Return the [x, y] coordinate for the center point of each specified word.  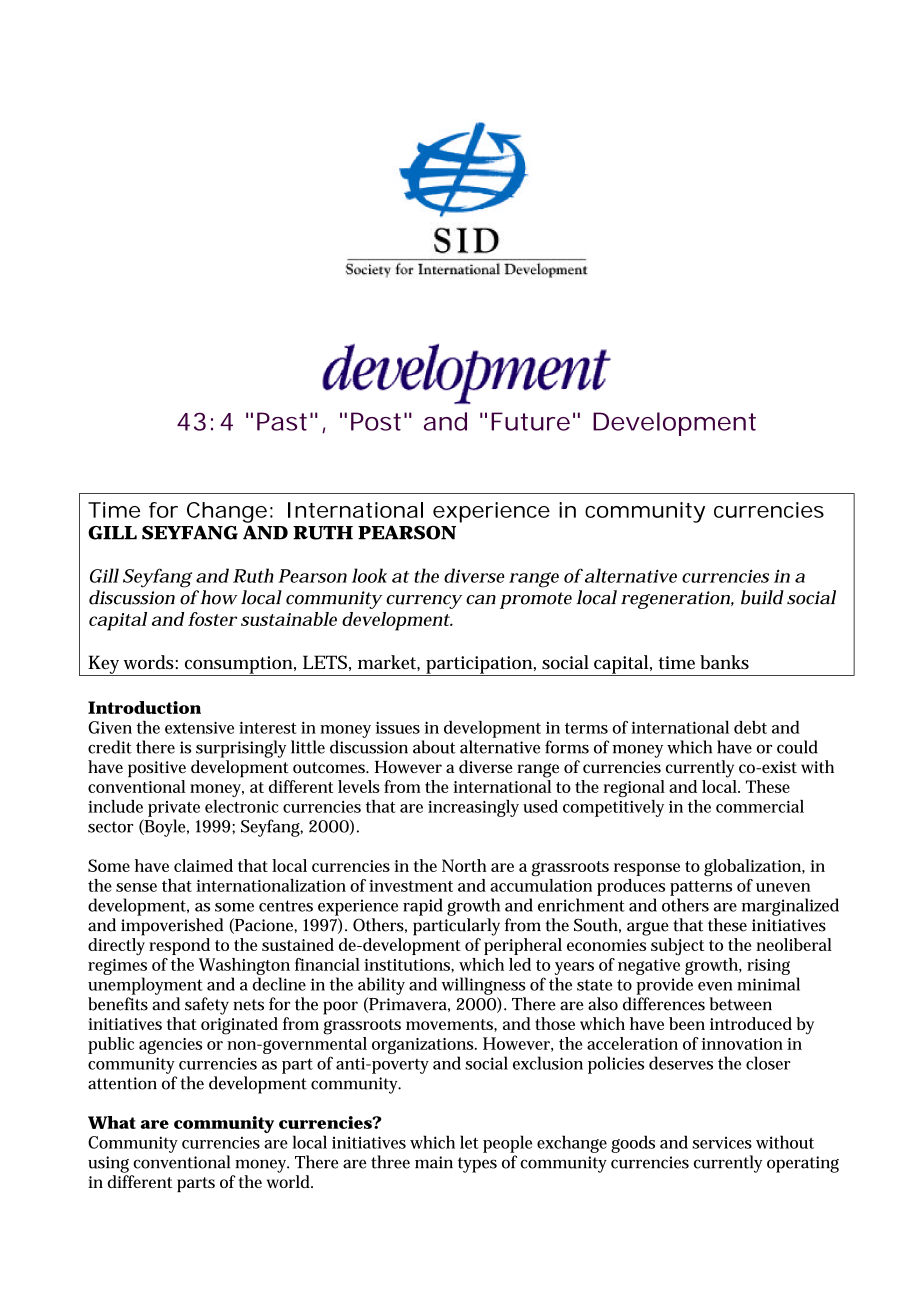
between [741, 1004]
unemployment [145, 986]
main [434, 1162]
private [174, 809]
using [108, 1164]
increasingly [473, 808]
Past [282, 421]
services [722, 1143]
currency [424, 602]
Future [530, 421]
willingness [484, 986]
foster [212, 619]
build [762, 597]
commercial [760, 806]
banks [724, 662]
